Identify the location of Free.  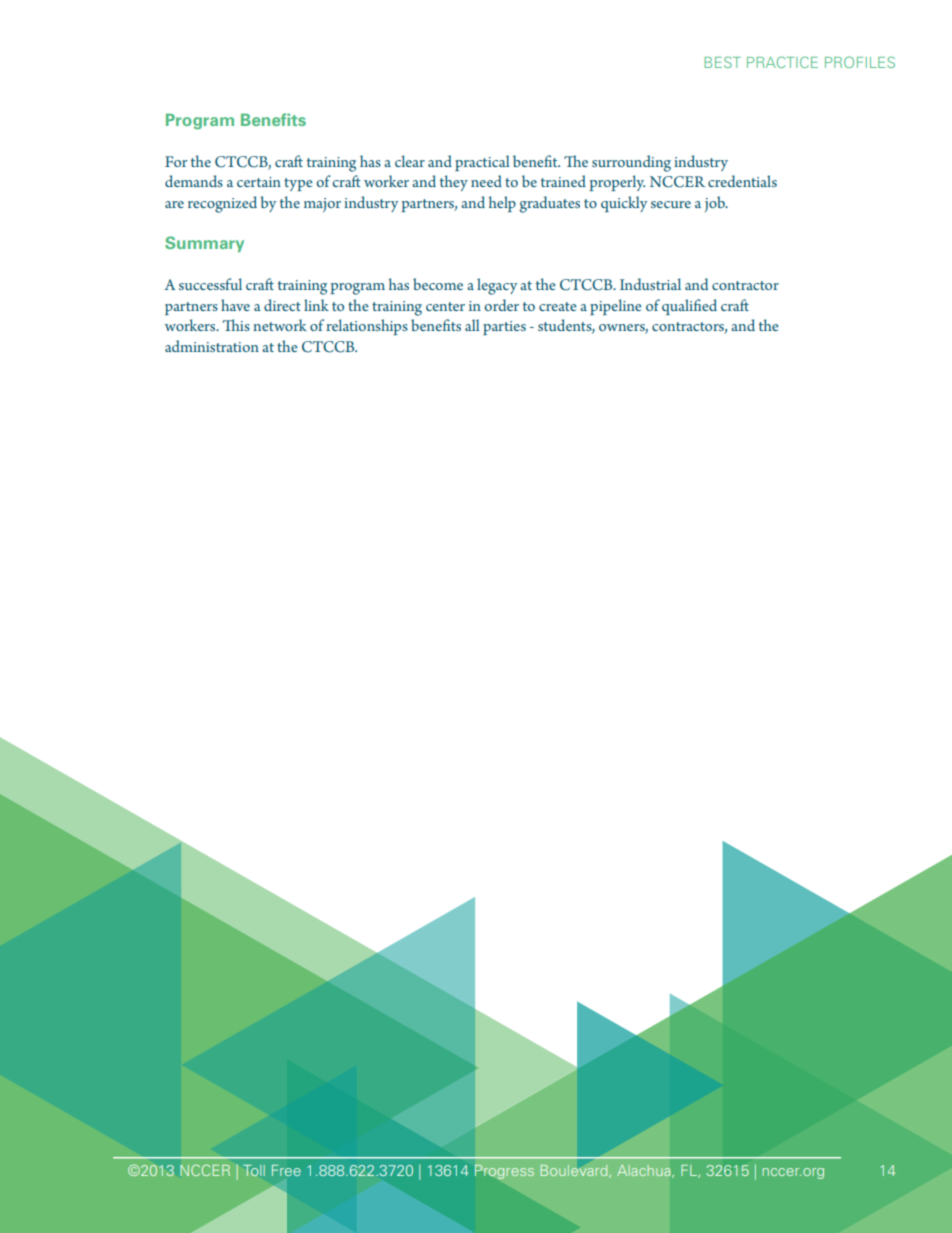
(286, 1170).
